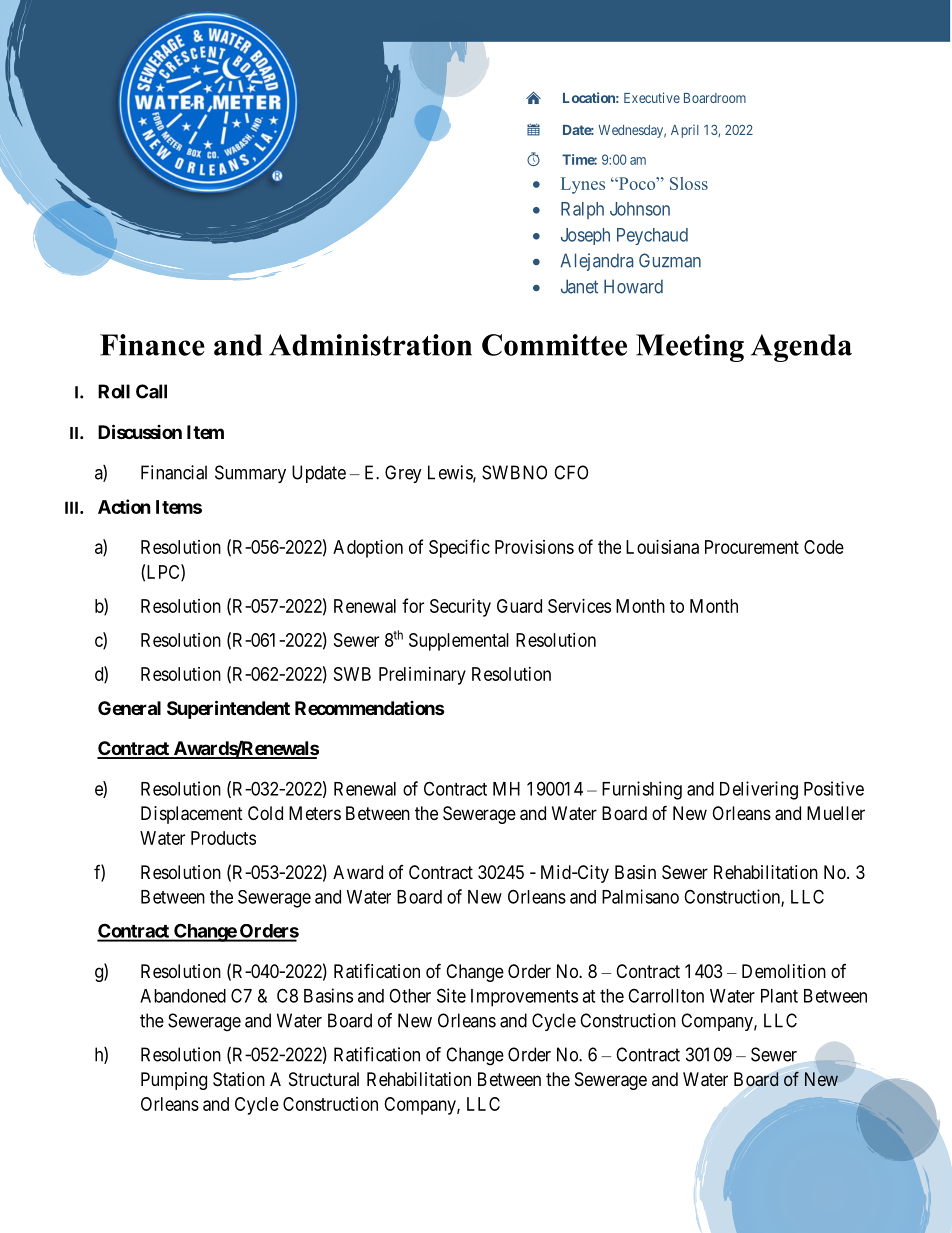 Image resolution: width=952 pixels, height=1233 pixels. Describe the element at coordinates (129, 708) in the screenshot. I see `General` at that location.
